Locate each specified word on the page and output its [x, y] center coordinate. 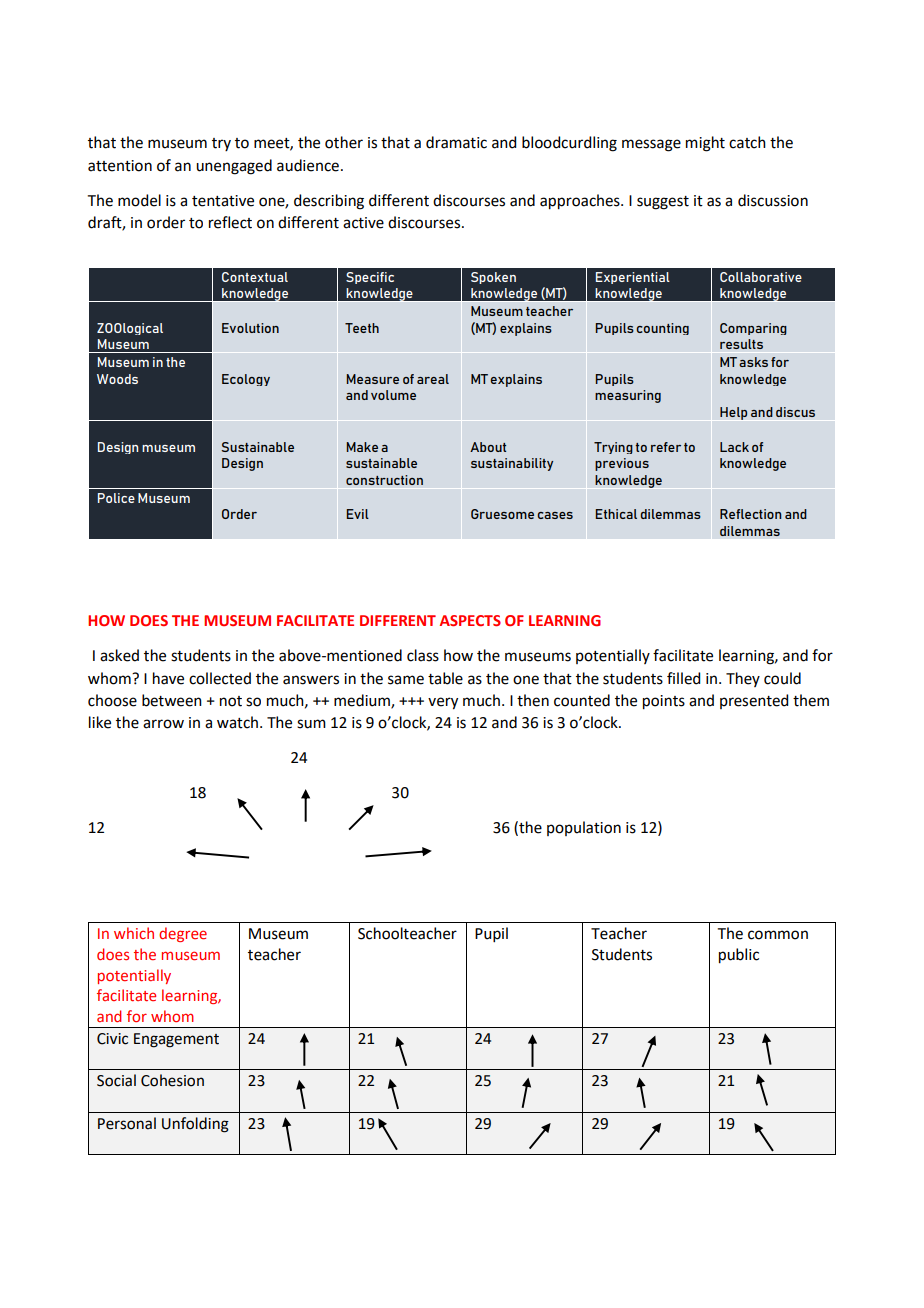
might [705, 144]
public [739, 956]
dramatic [456, 142]
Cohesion [172, 1080]
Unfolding [195, 1125]
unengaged [234, 167]
